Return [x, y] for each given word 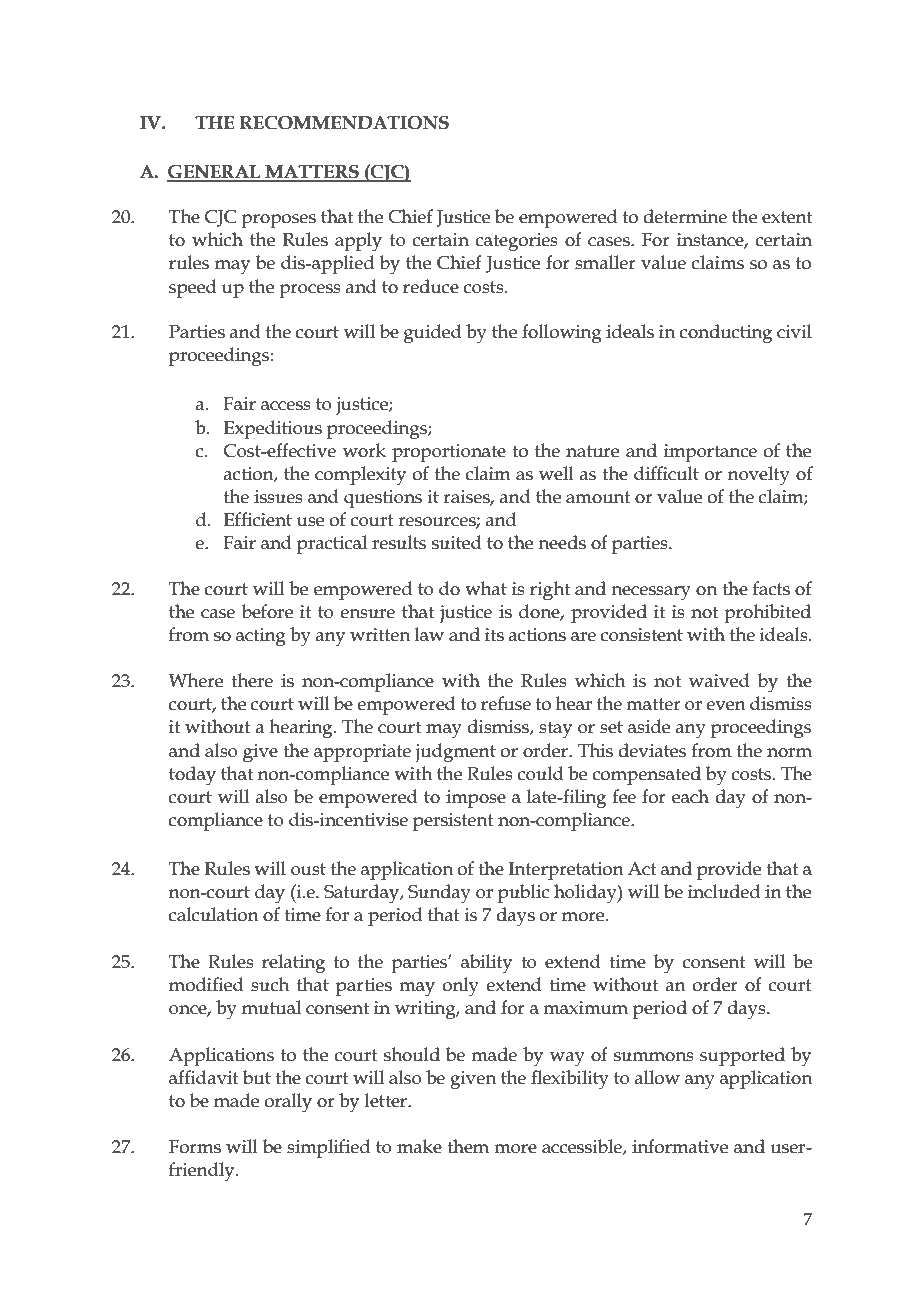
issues [278, 497]
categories [517, 242]
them [468, 1146]
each [690, 796]
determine [685, 216]
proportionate [449, 453]
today [192, 776]
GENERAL [215, 173]
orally [288, 1103]
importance [710, 453]
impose [476, 799]
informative [680, 1146]
